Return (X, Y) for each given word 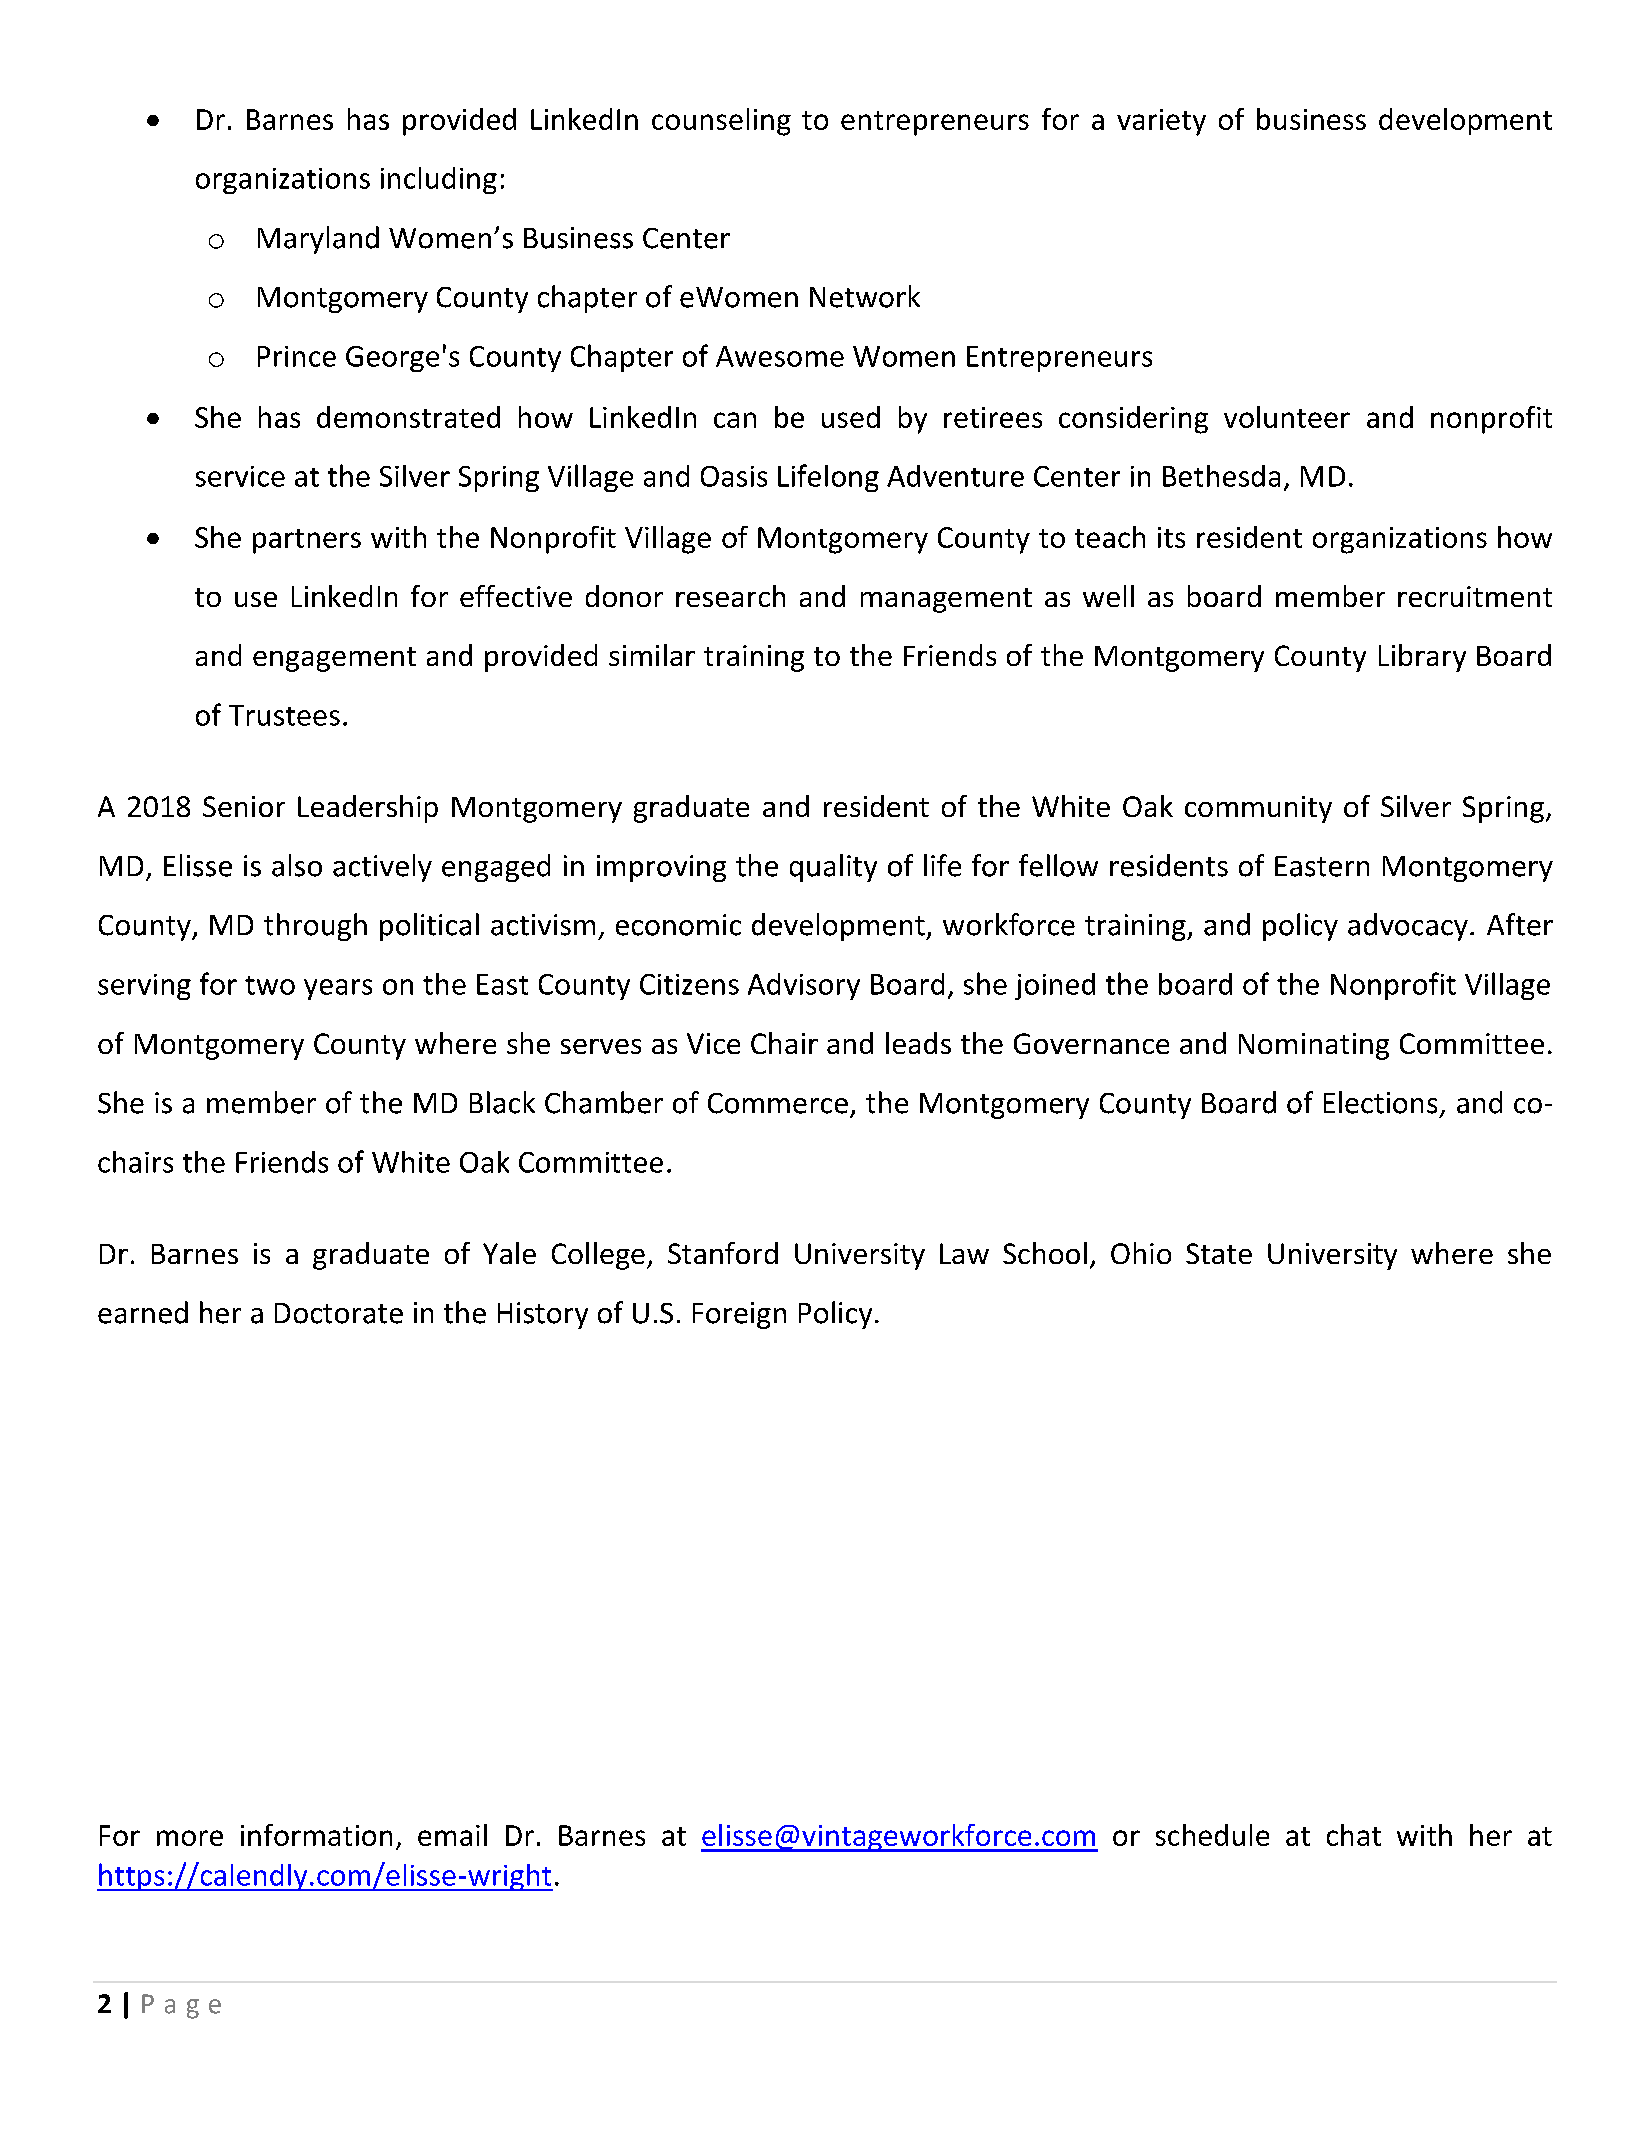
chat (1354, 1835)
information (316, 1835)
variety (1161, 122)
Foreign (739, 1315)
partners (307, 541)
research (730, 596)
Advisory (804, 986)
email (452, 1835)
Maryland (318, 240)
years (338, 989)
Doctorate (339, 1313)
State (1219, 1253)
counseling (721, 122)
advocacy (1408, 927)
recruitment (1475, 596)
